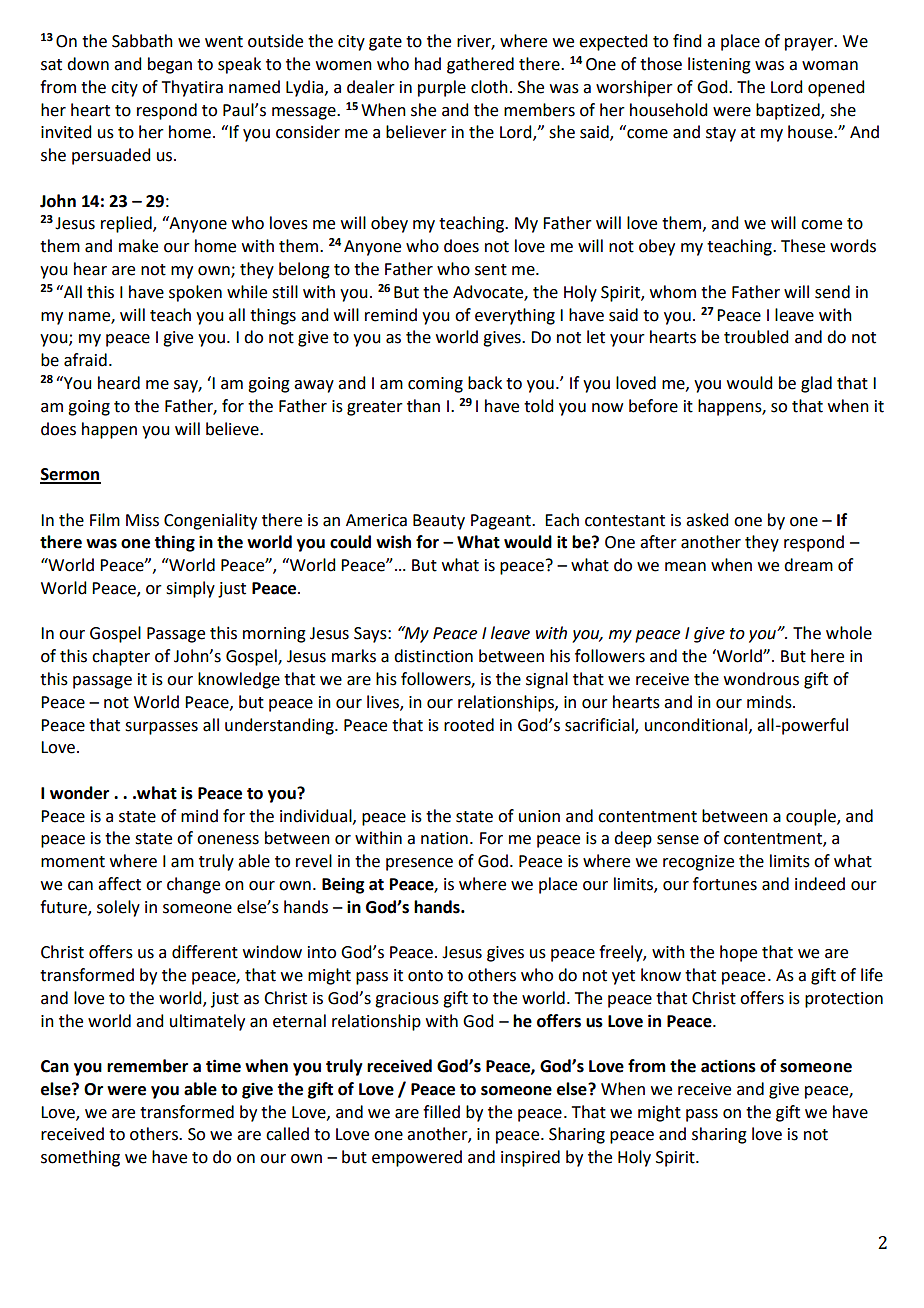  What do you see at coordinates (147, 1066) in the screenshot?
I see `remember` at bounding box center [147, 1066].
